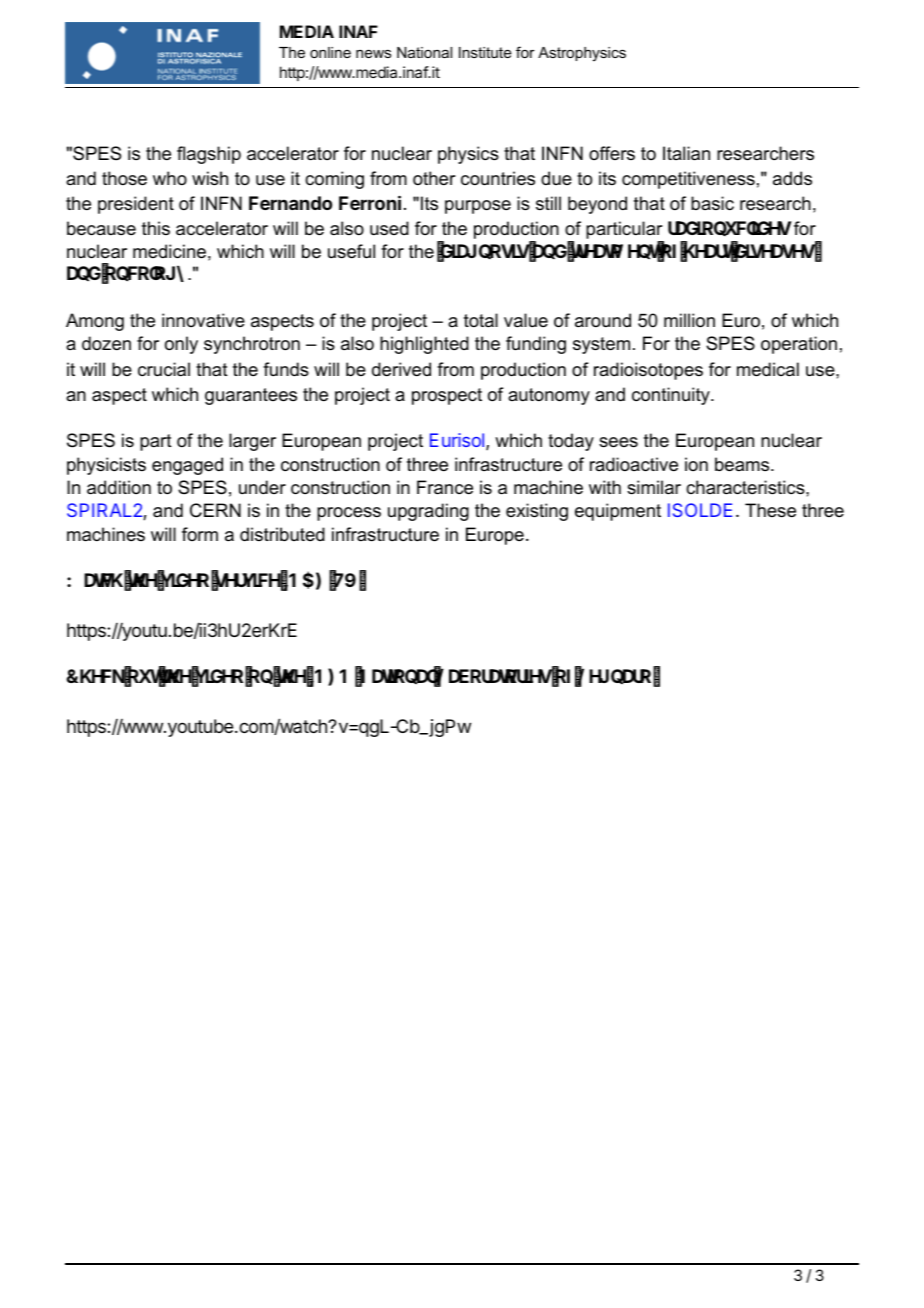 The width and height of the screenshot is (924, 1308). Describe the element at coordinates (689, 320) in the screenshot. I see `million` at that location.
